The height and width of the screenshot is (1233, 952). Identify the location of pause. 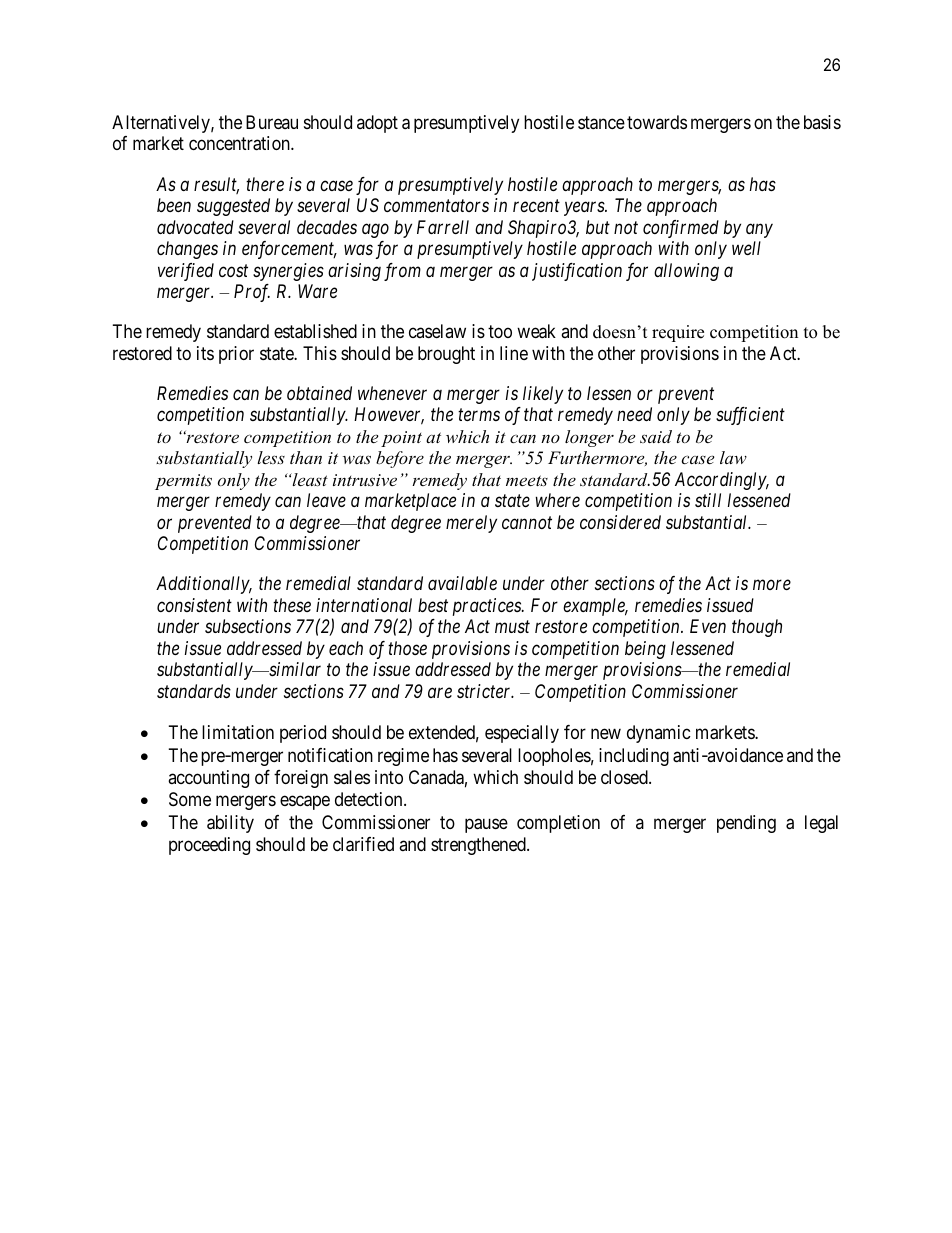
(486, 826).
